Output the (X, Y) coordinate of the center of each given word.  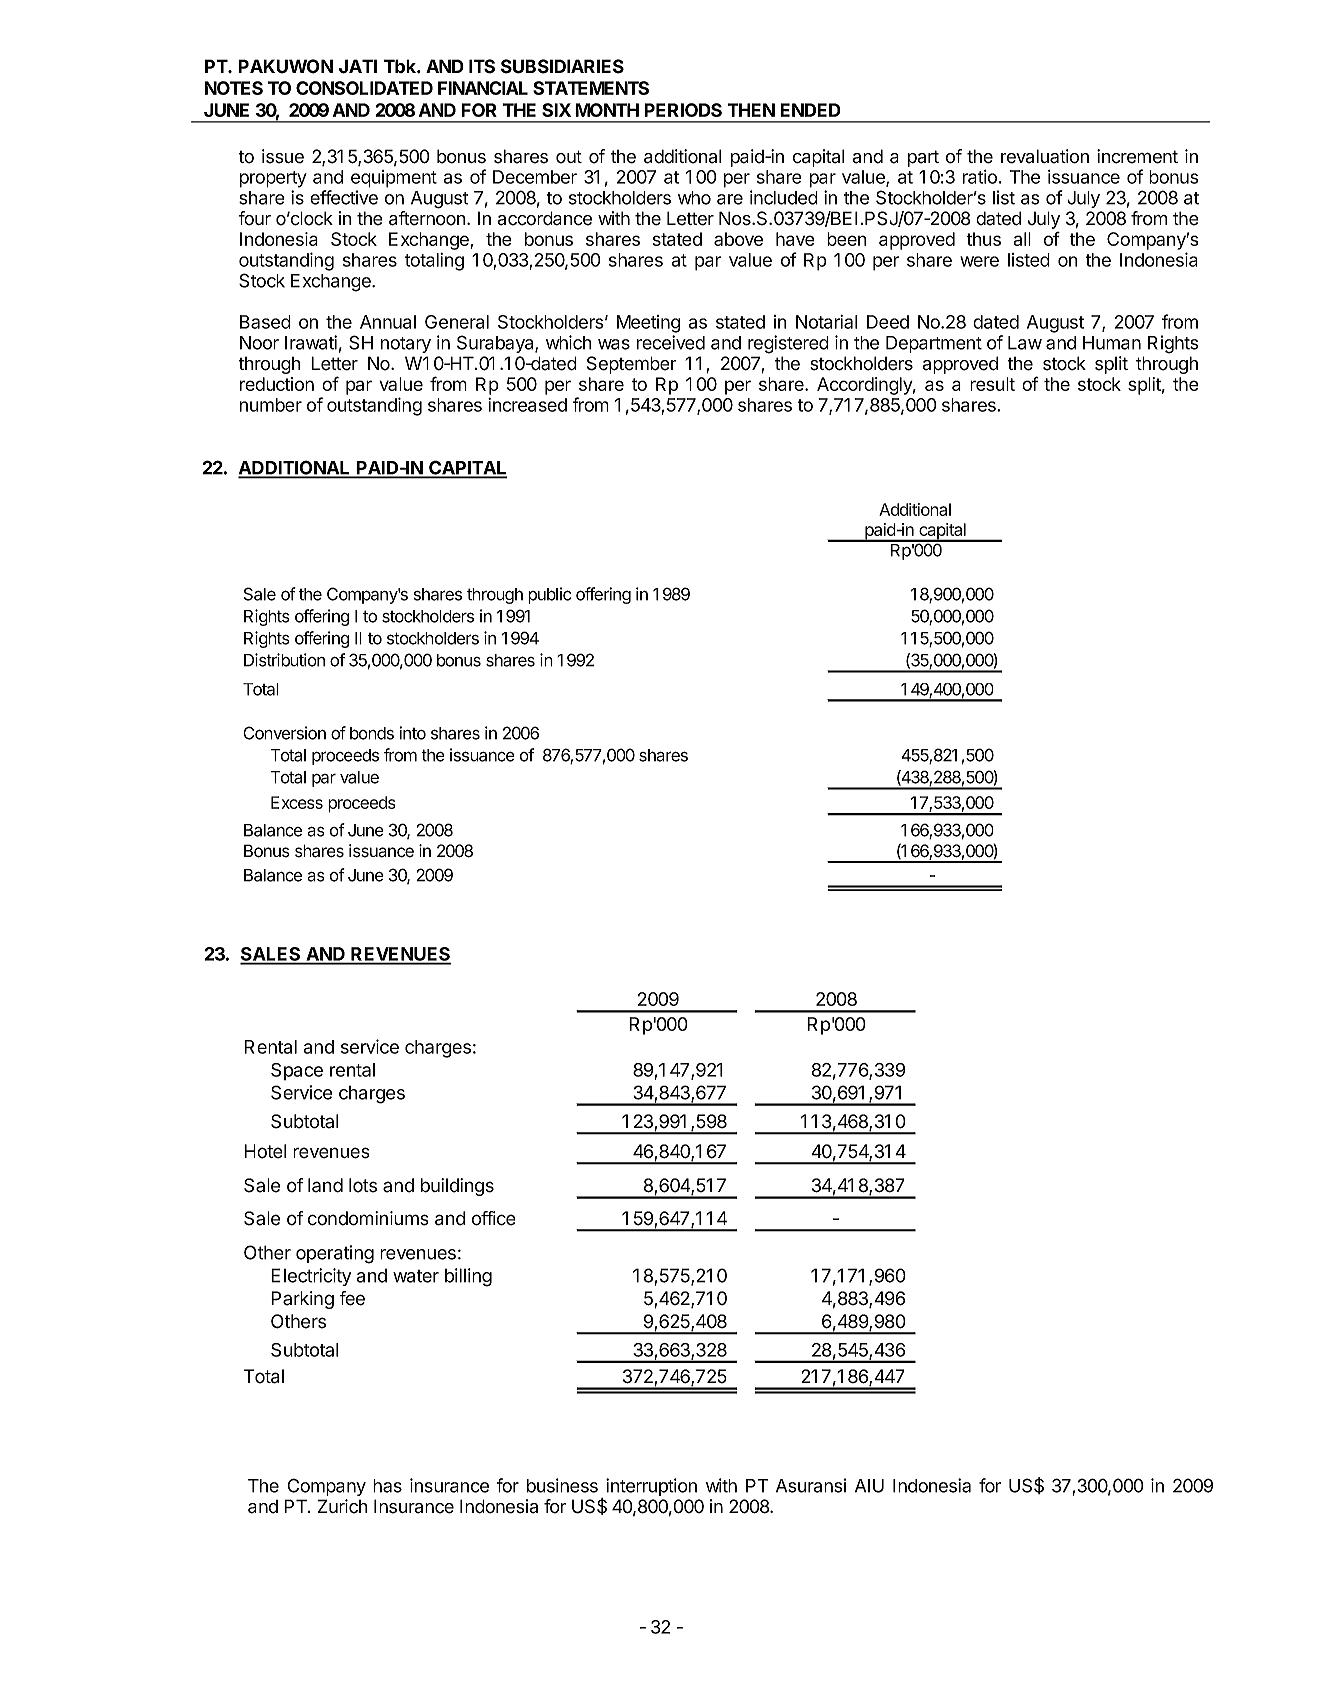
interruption (651, 1487)
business (562, 1485)
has (387, 1486)
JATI (358, 66)
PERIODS (683, 110)
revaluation (1045, 156)
